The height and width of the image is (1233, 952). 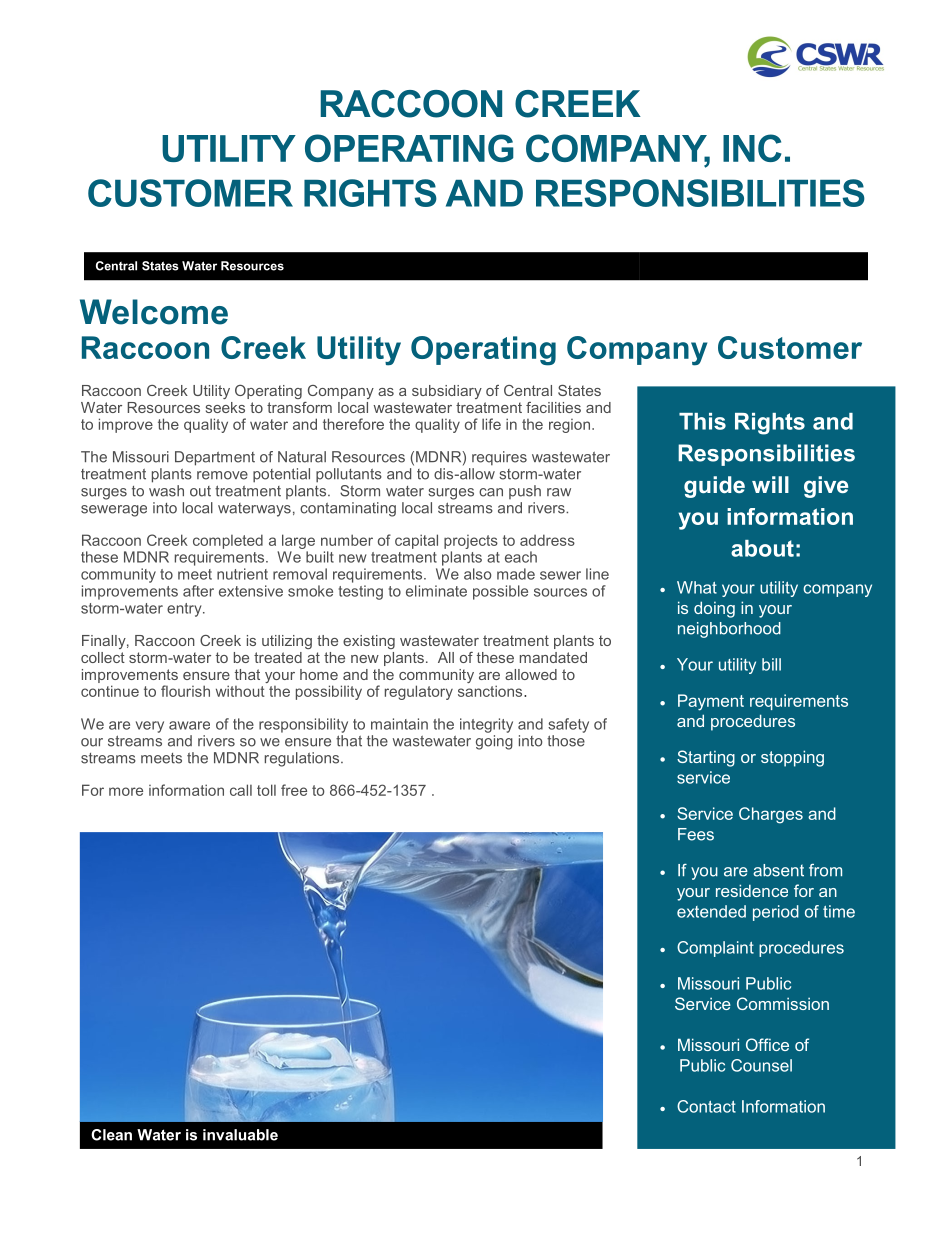 What do you see at coordinates (240, 1135) in the image?
I see `invaluable` at bounding box center [240, 1135].
